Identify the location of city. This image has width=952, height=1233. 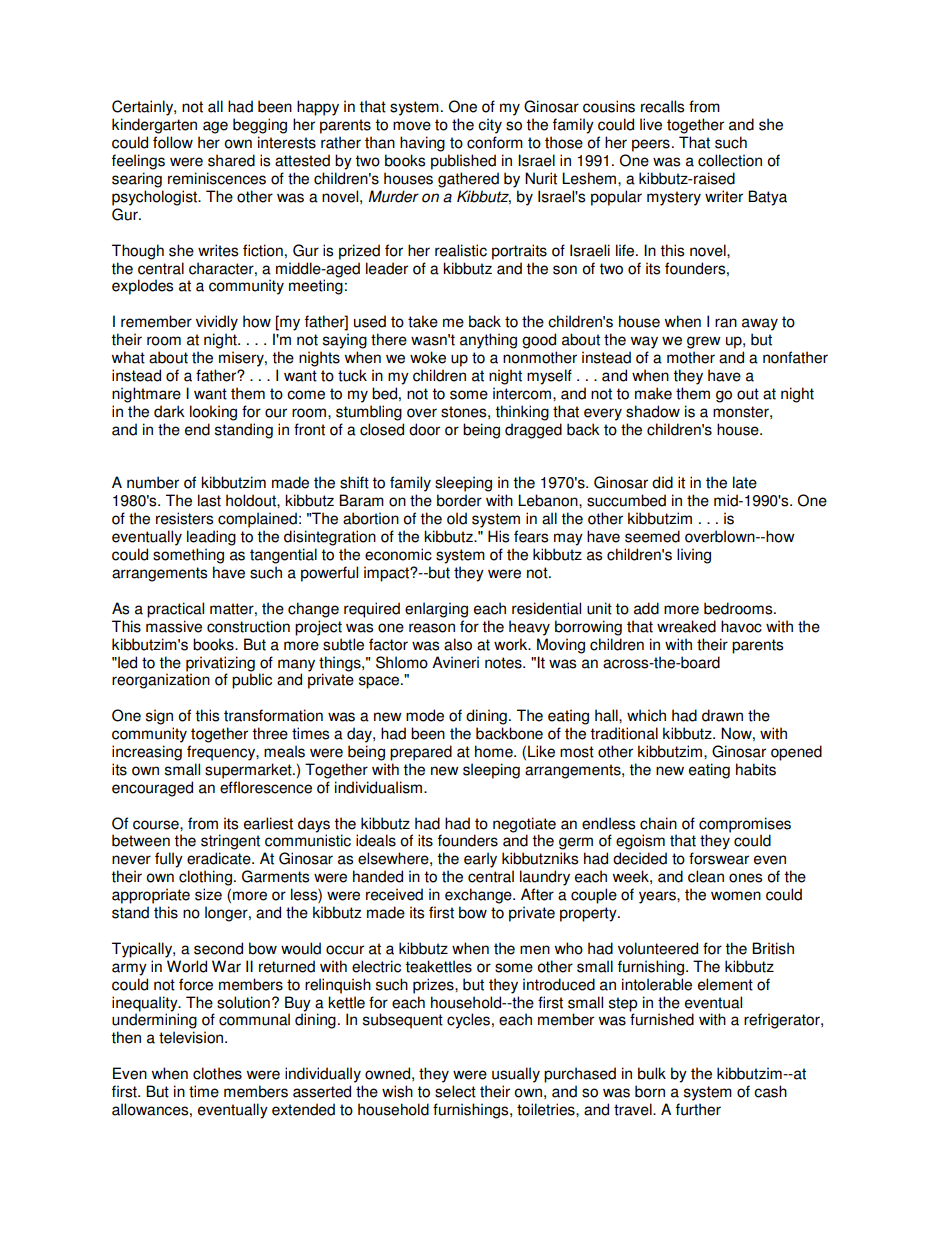
(490, 126).
